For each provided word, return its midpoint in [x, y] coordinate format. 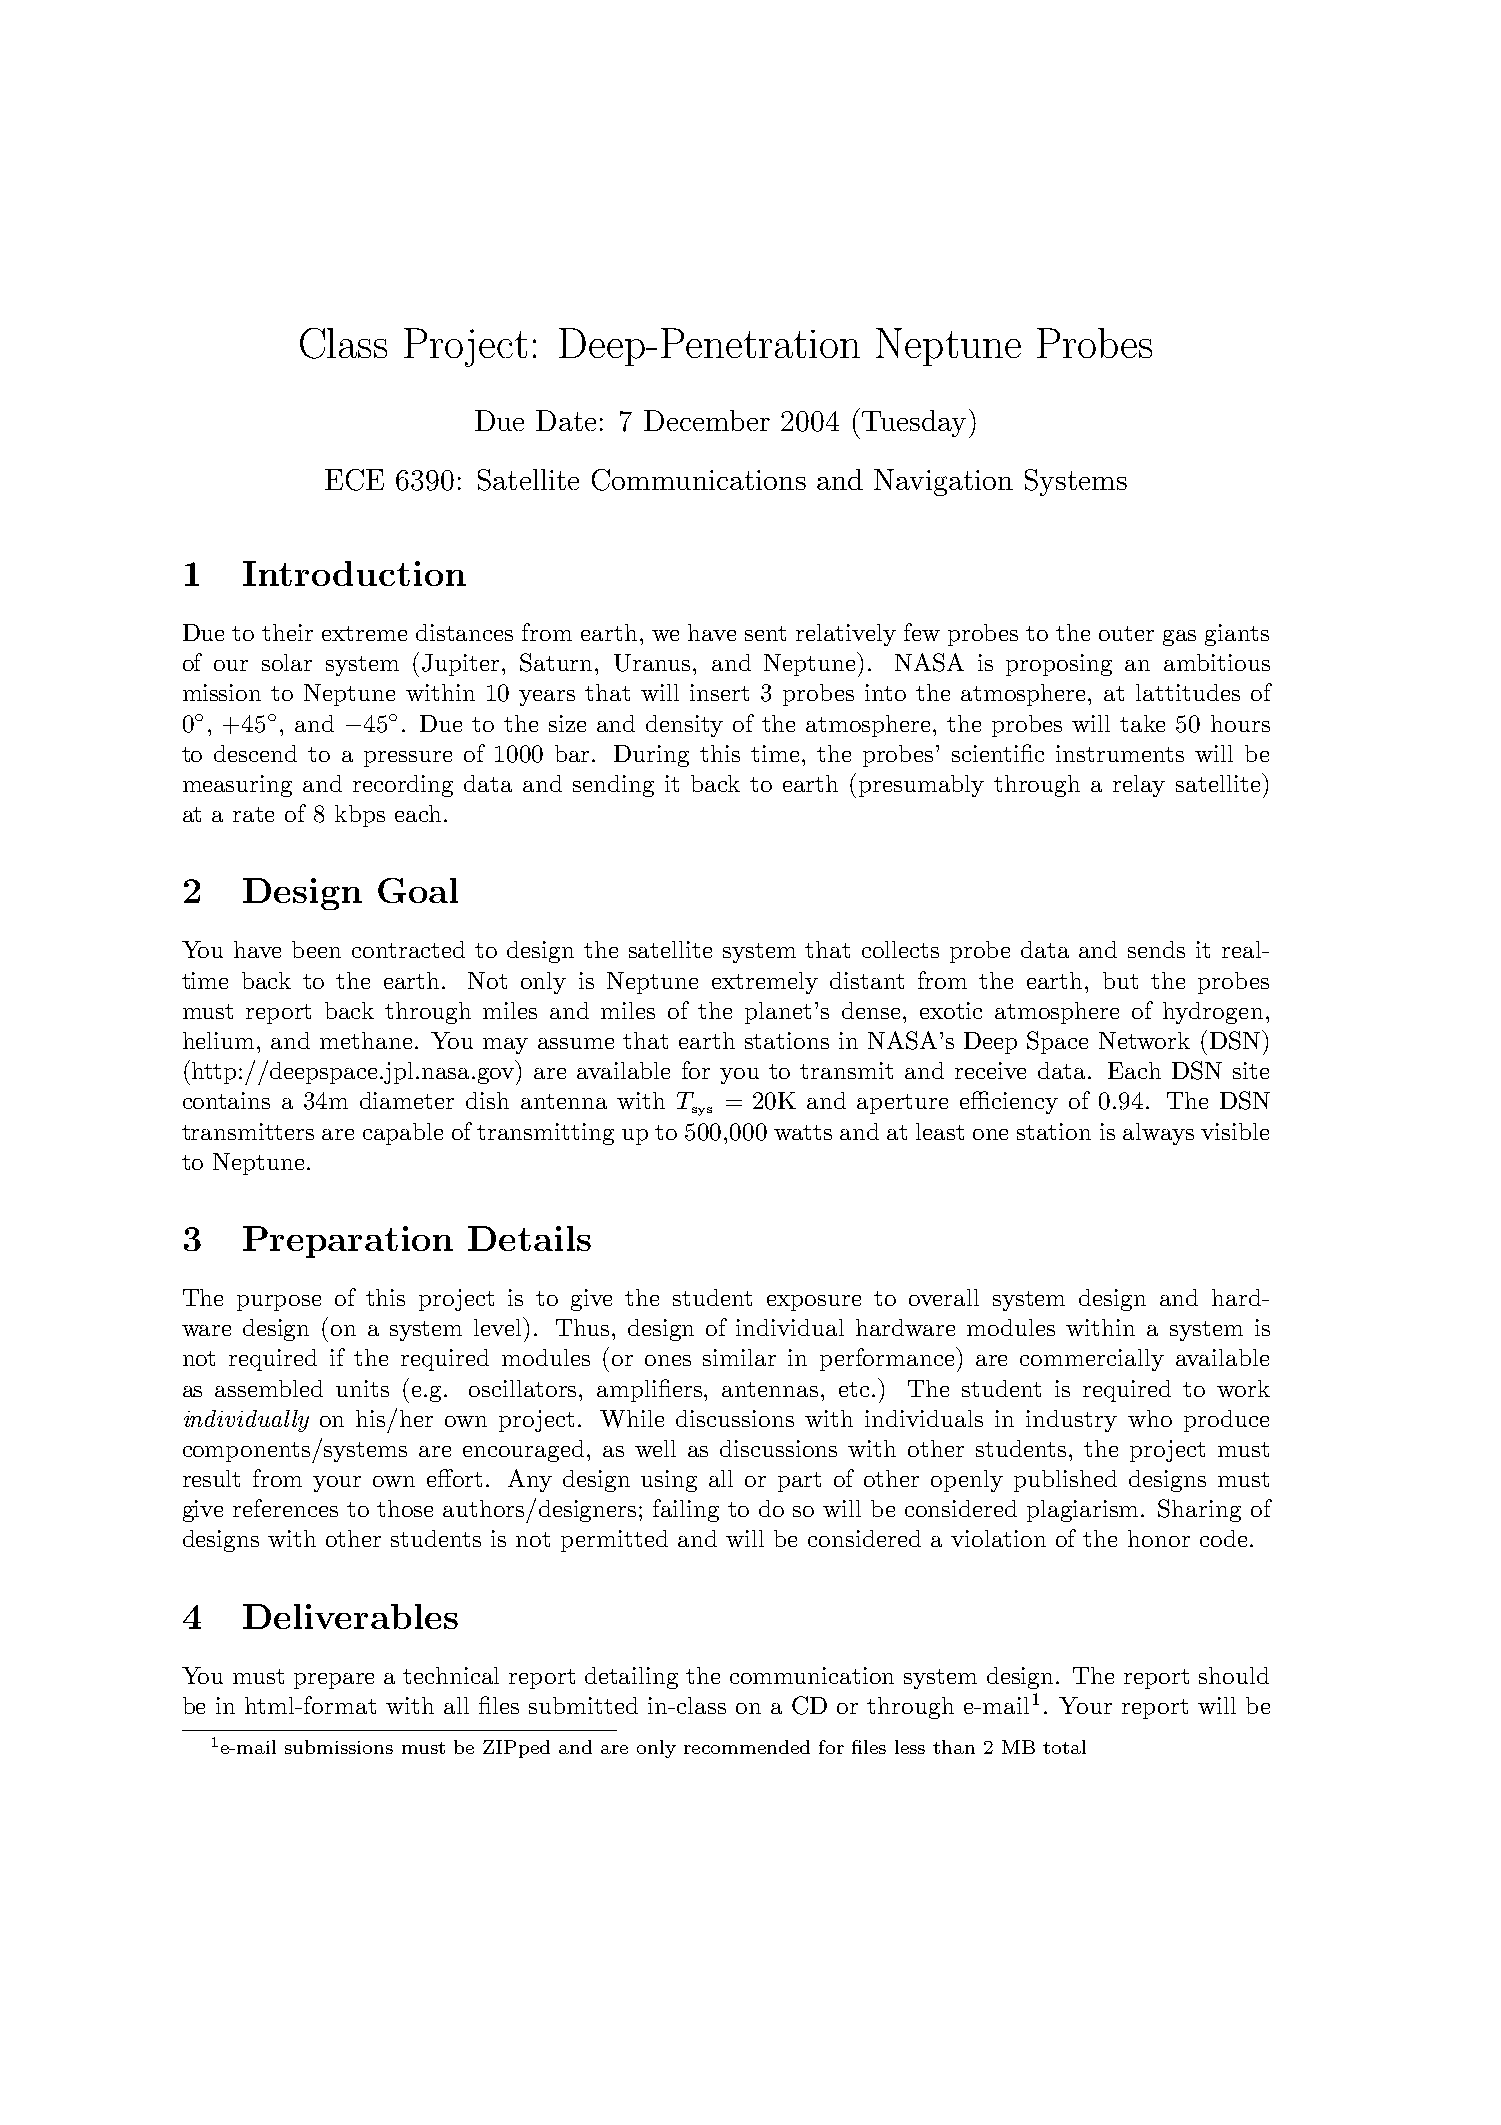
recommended [747, 1747]
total [1064, 1747]
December [707, 420]
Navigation [943, 482]
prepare [334, 1681]
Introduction [354, 573]
